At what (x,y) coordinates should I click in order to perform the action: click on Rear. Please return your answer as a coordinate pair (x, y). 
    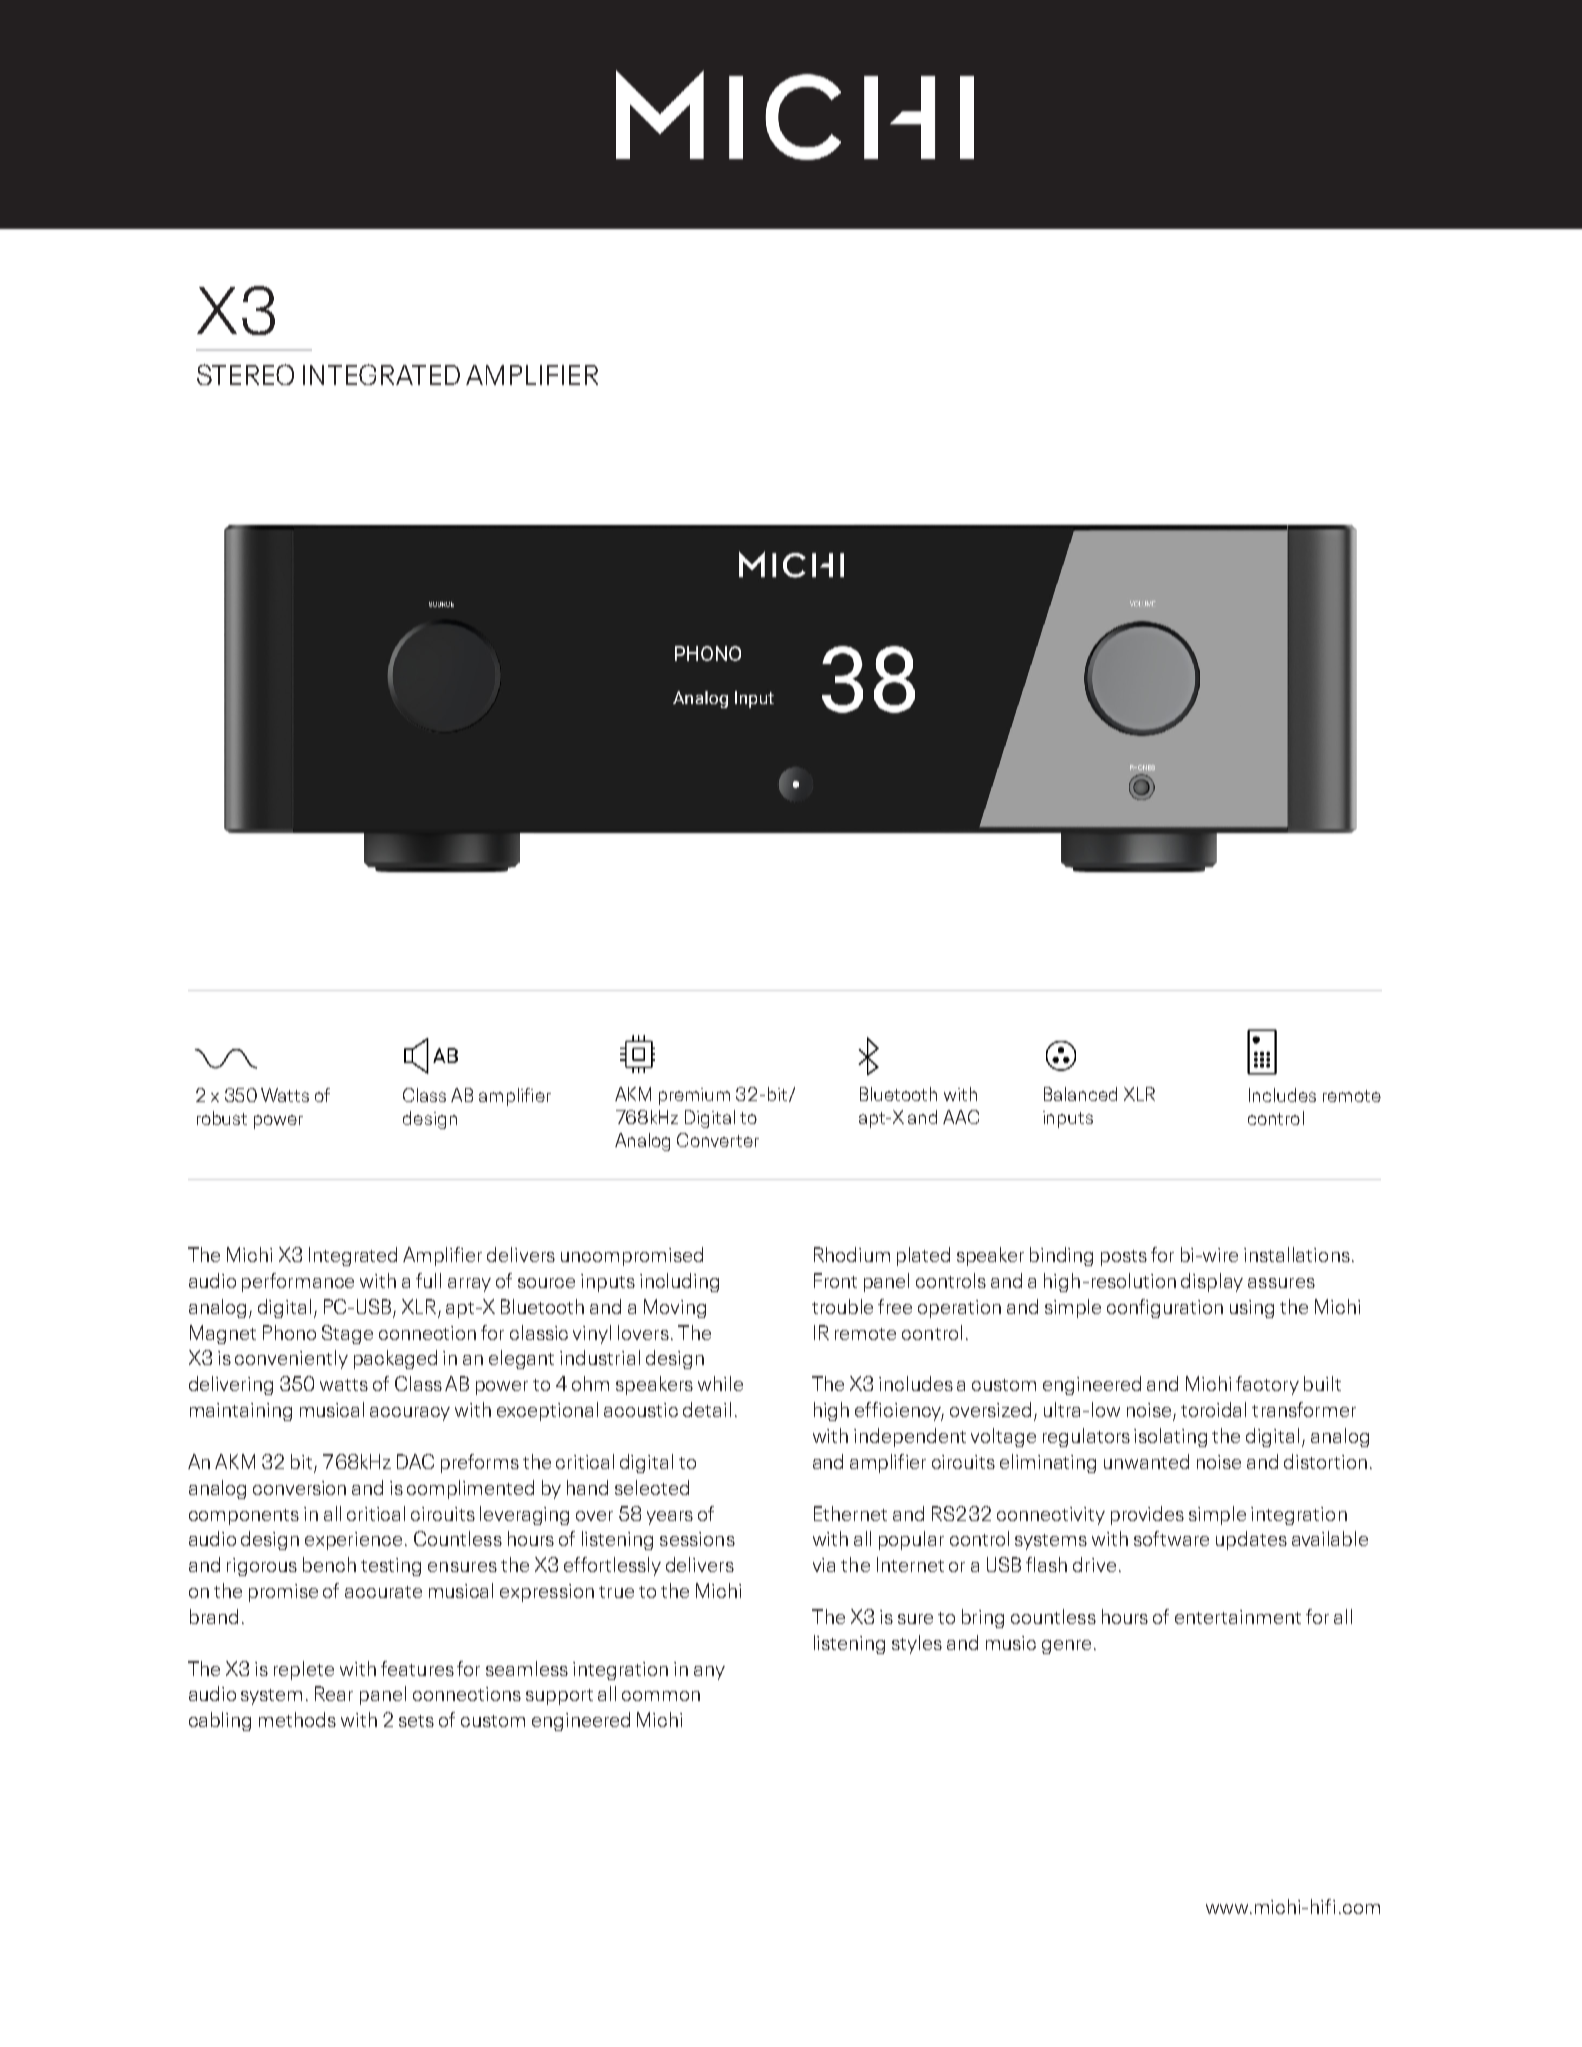
    Looking at the image, I should click on (334, 1693).
